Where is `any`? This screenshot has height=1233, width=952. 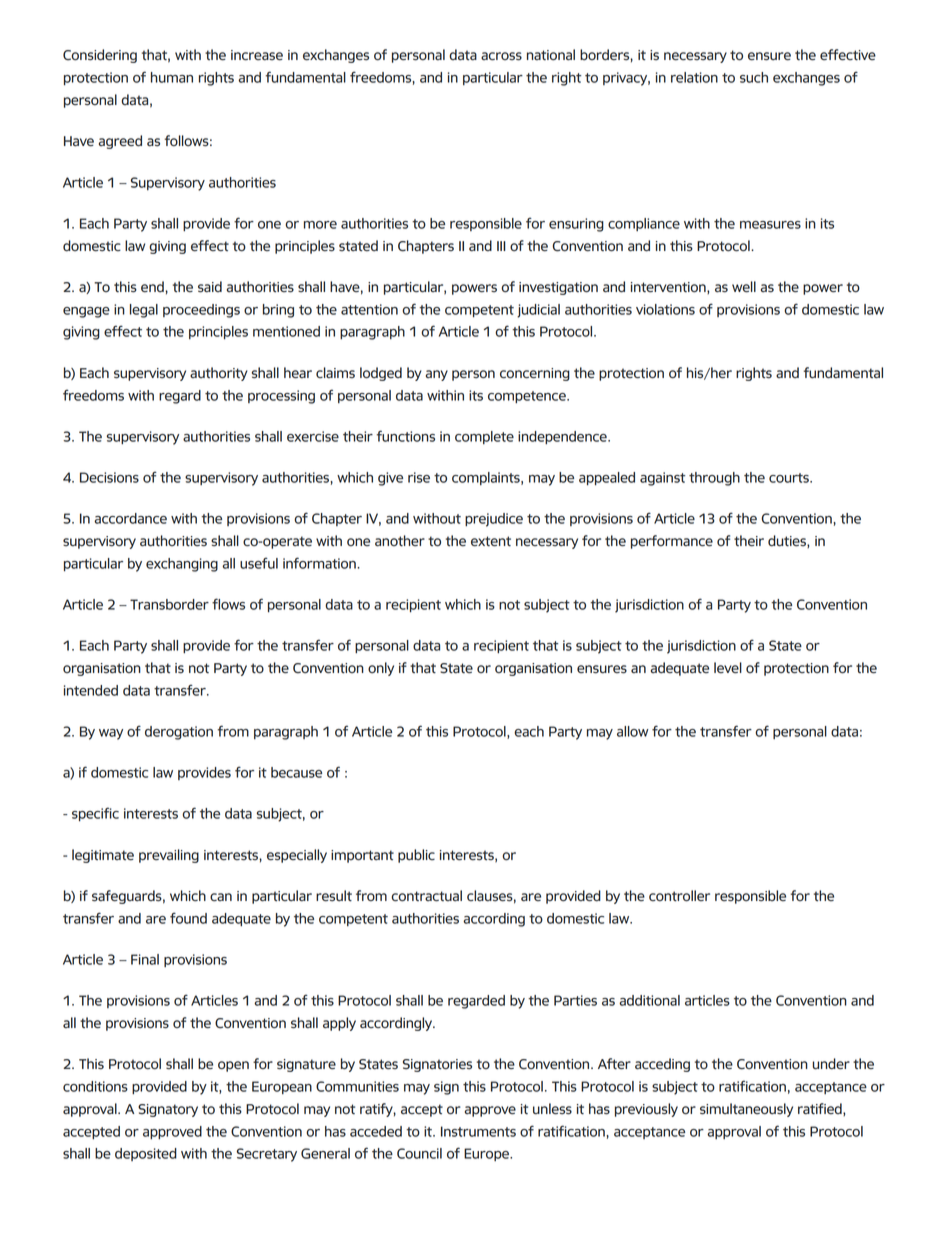 any is located at coordinates (437, 375).
